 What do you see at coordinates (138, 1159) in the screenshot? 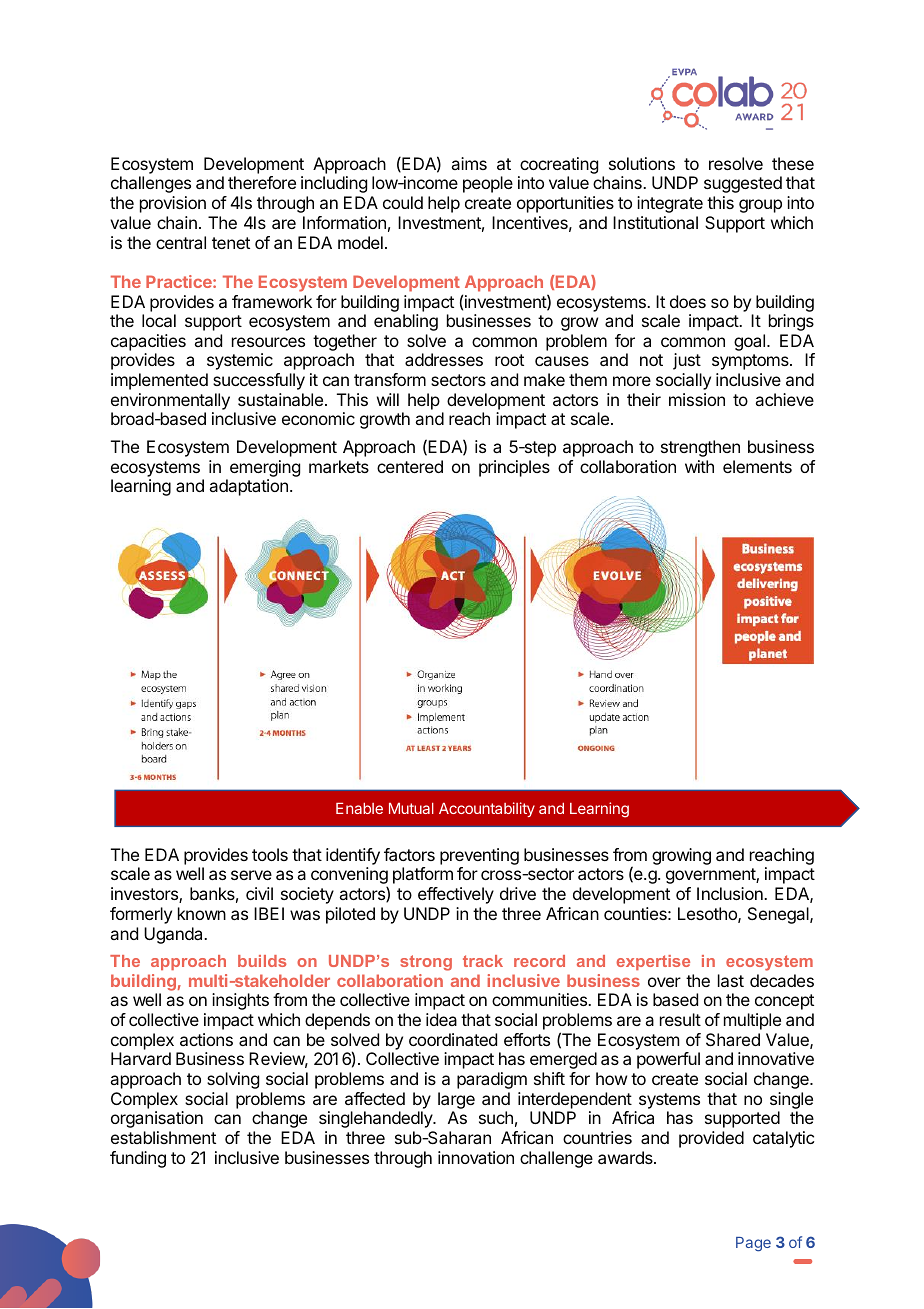
I see `funding` at bounding box center [138, 1159].
